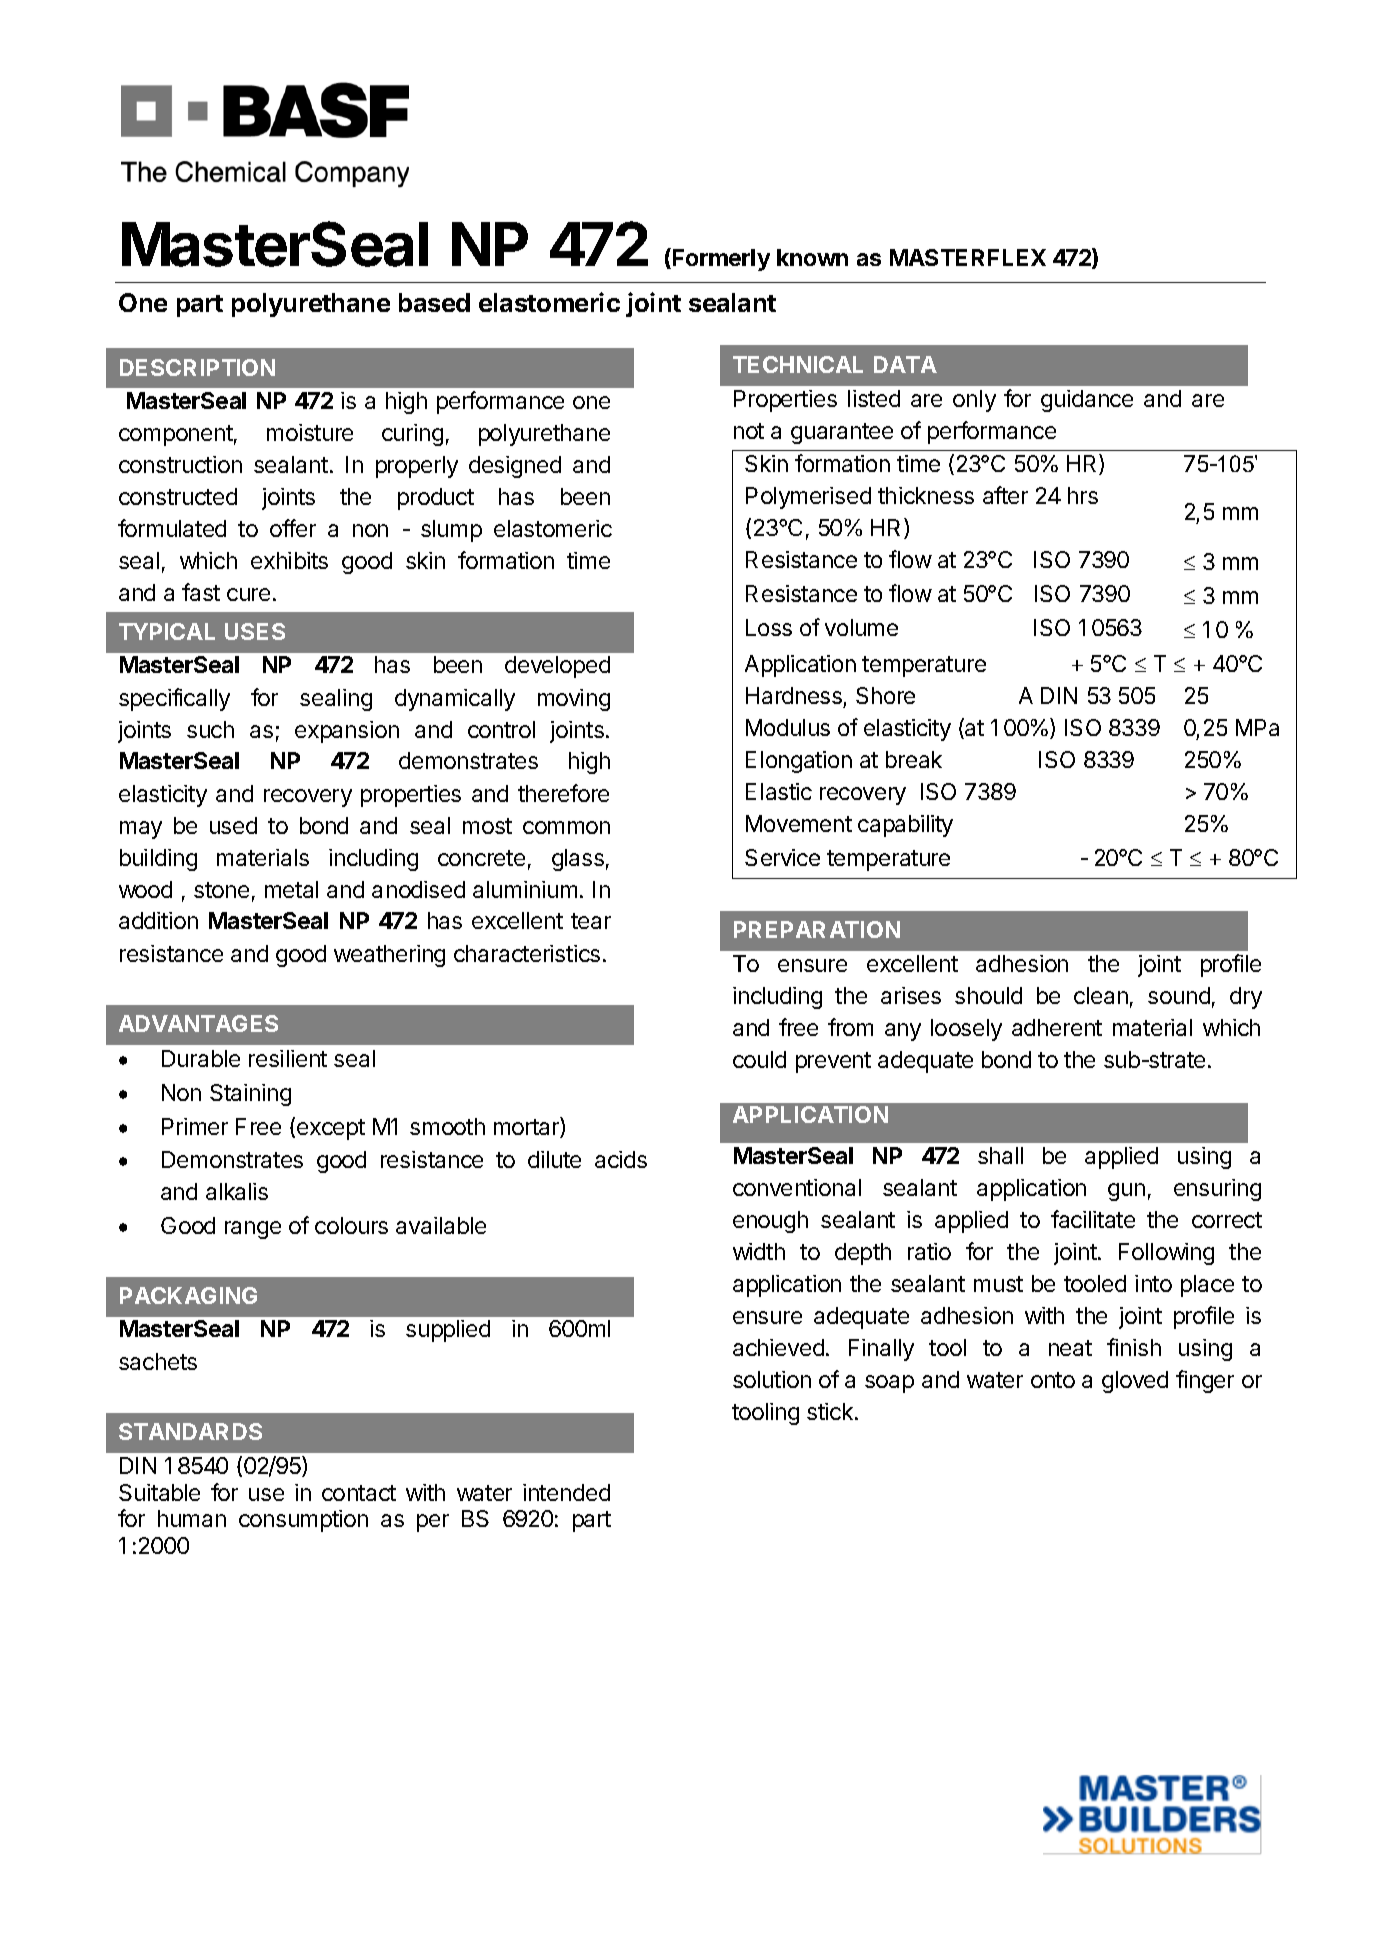 The height and width of the screenshot is (1953, 1381). Describe the element at coordinates (769, 627) in the screenshot. I see `Loss` at that location.
